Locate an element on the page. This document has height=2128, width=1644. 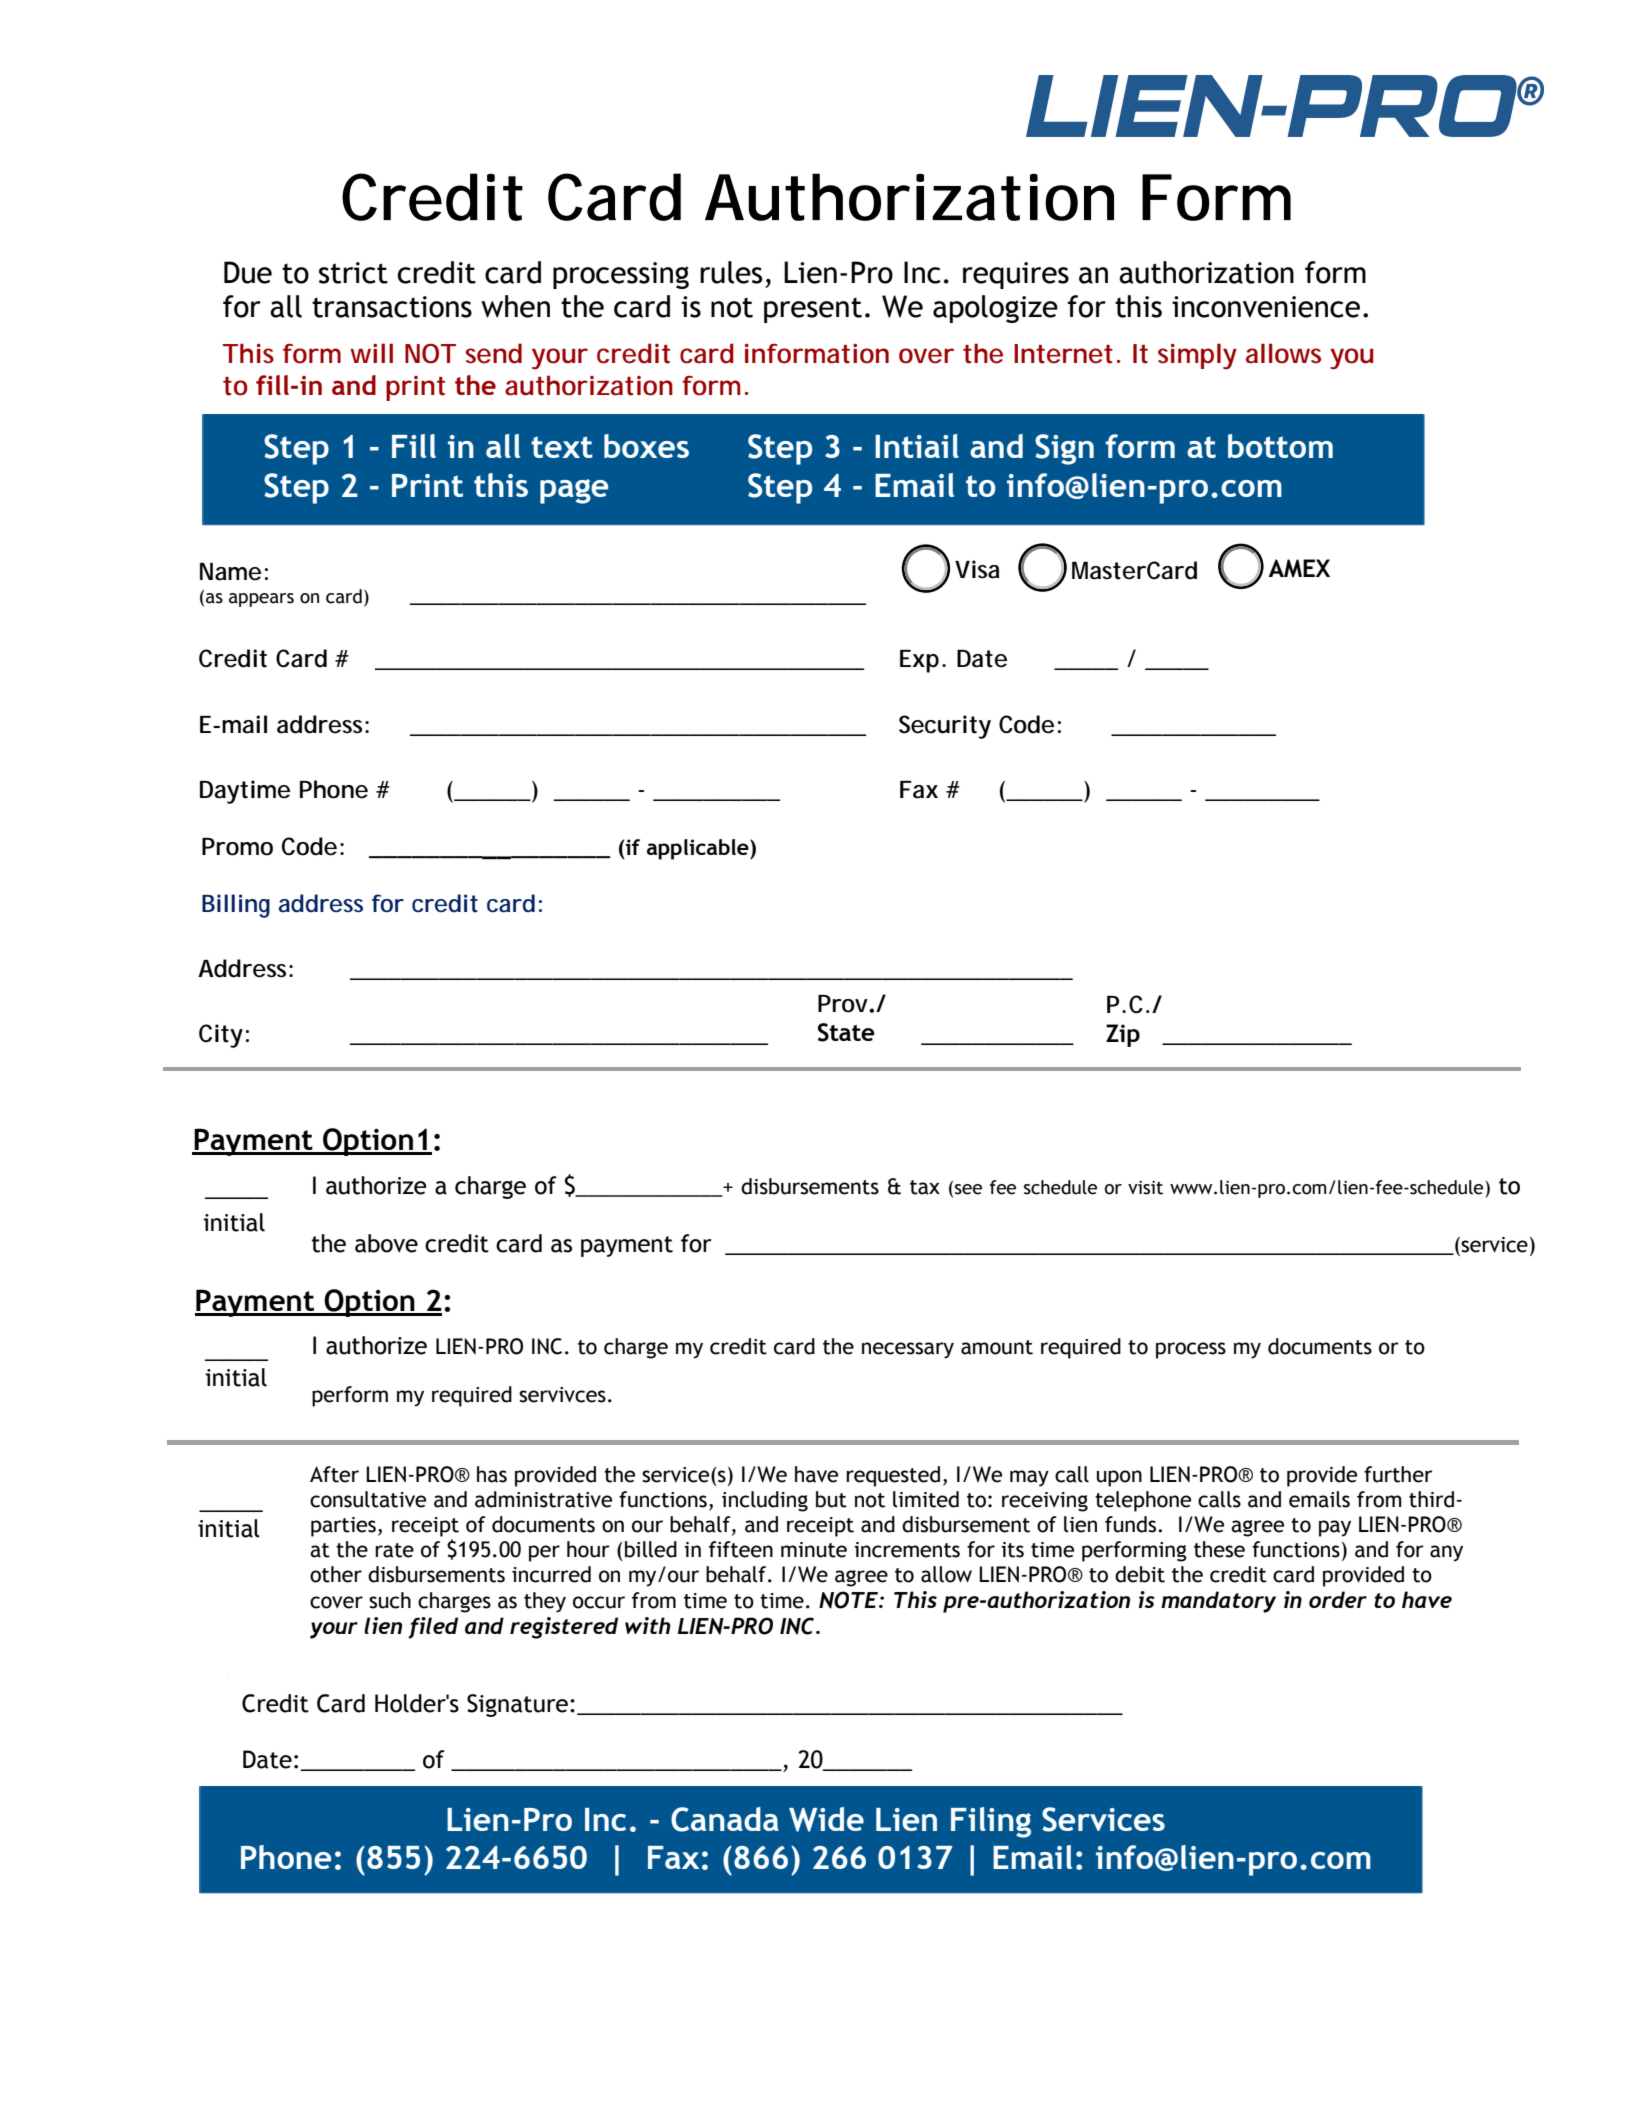
filed is located at coordinates (433, 1628).
